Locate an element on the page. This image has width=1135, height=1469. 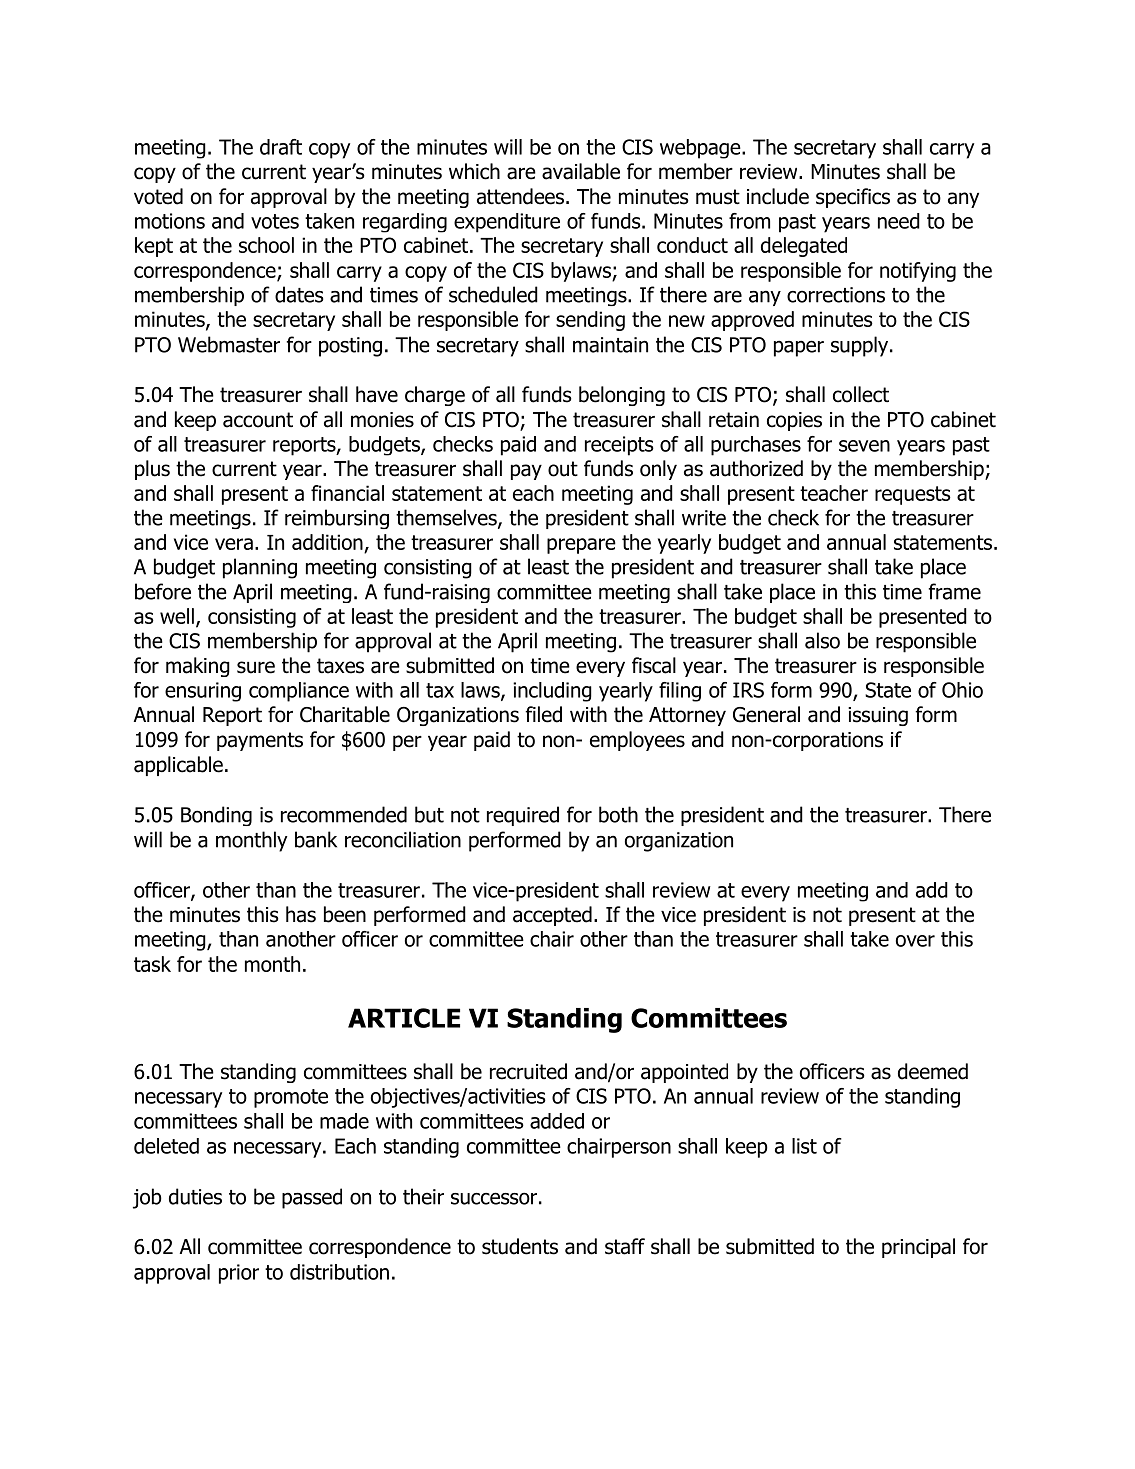
available is located at coordinates (581, 171).
